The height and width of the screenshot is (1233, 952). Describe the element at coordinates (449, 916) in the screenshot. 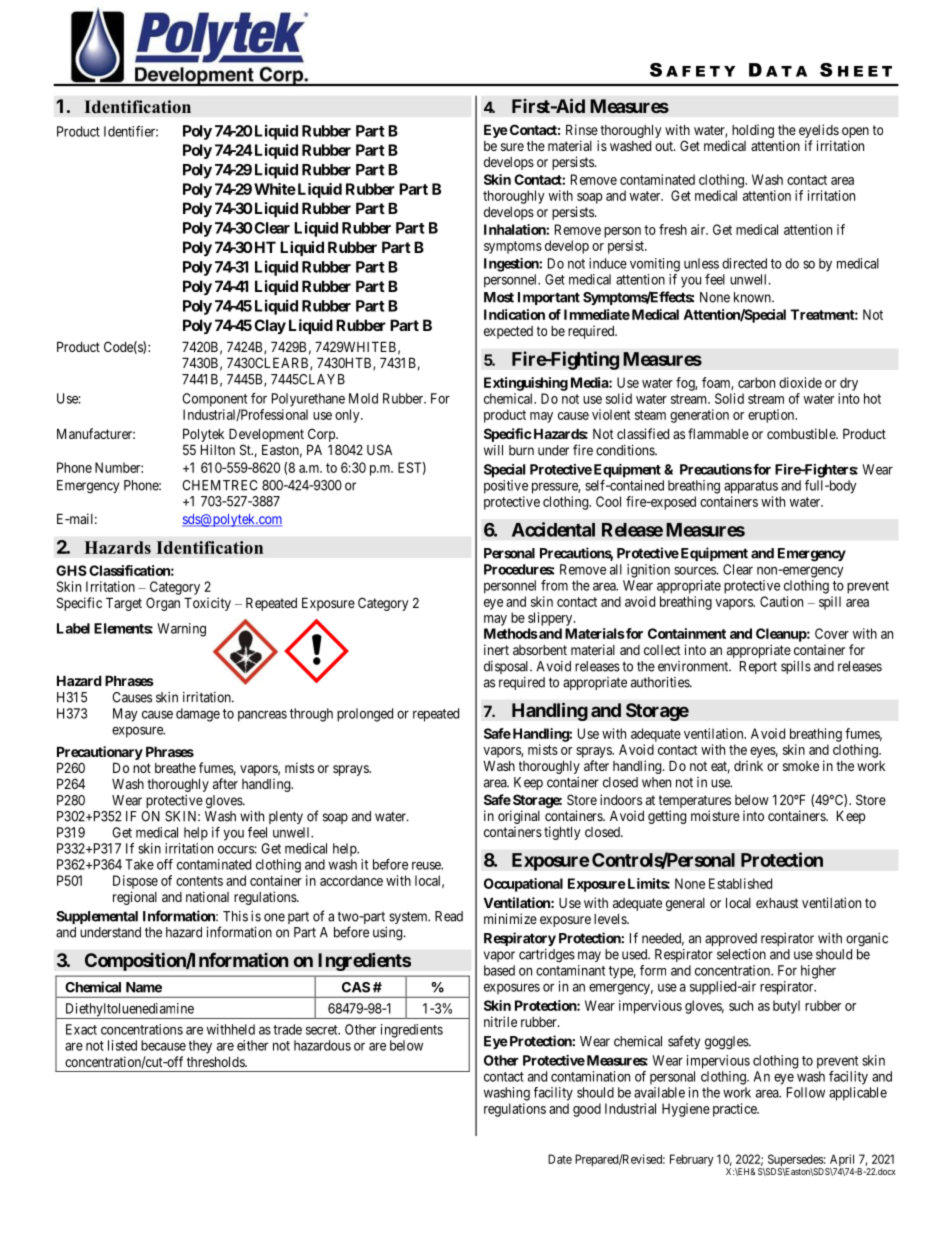

I see `Read` at that location.
